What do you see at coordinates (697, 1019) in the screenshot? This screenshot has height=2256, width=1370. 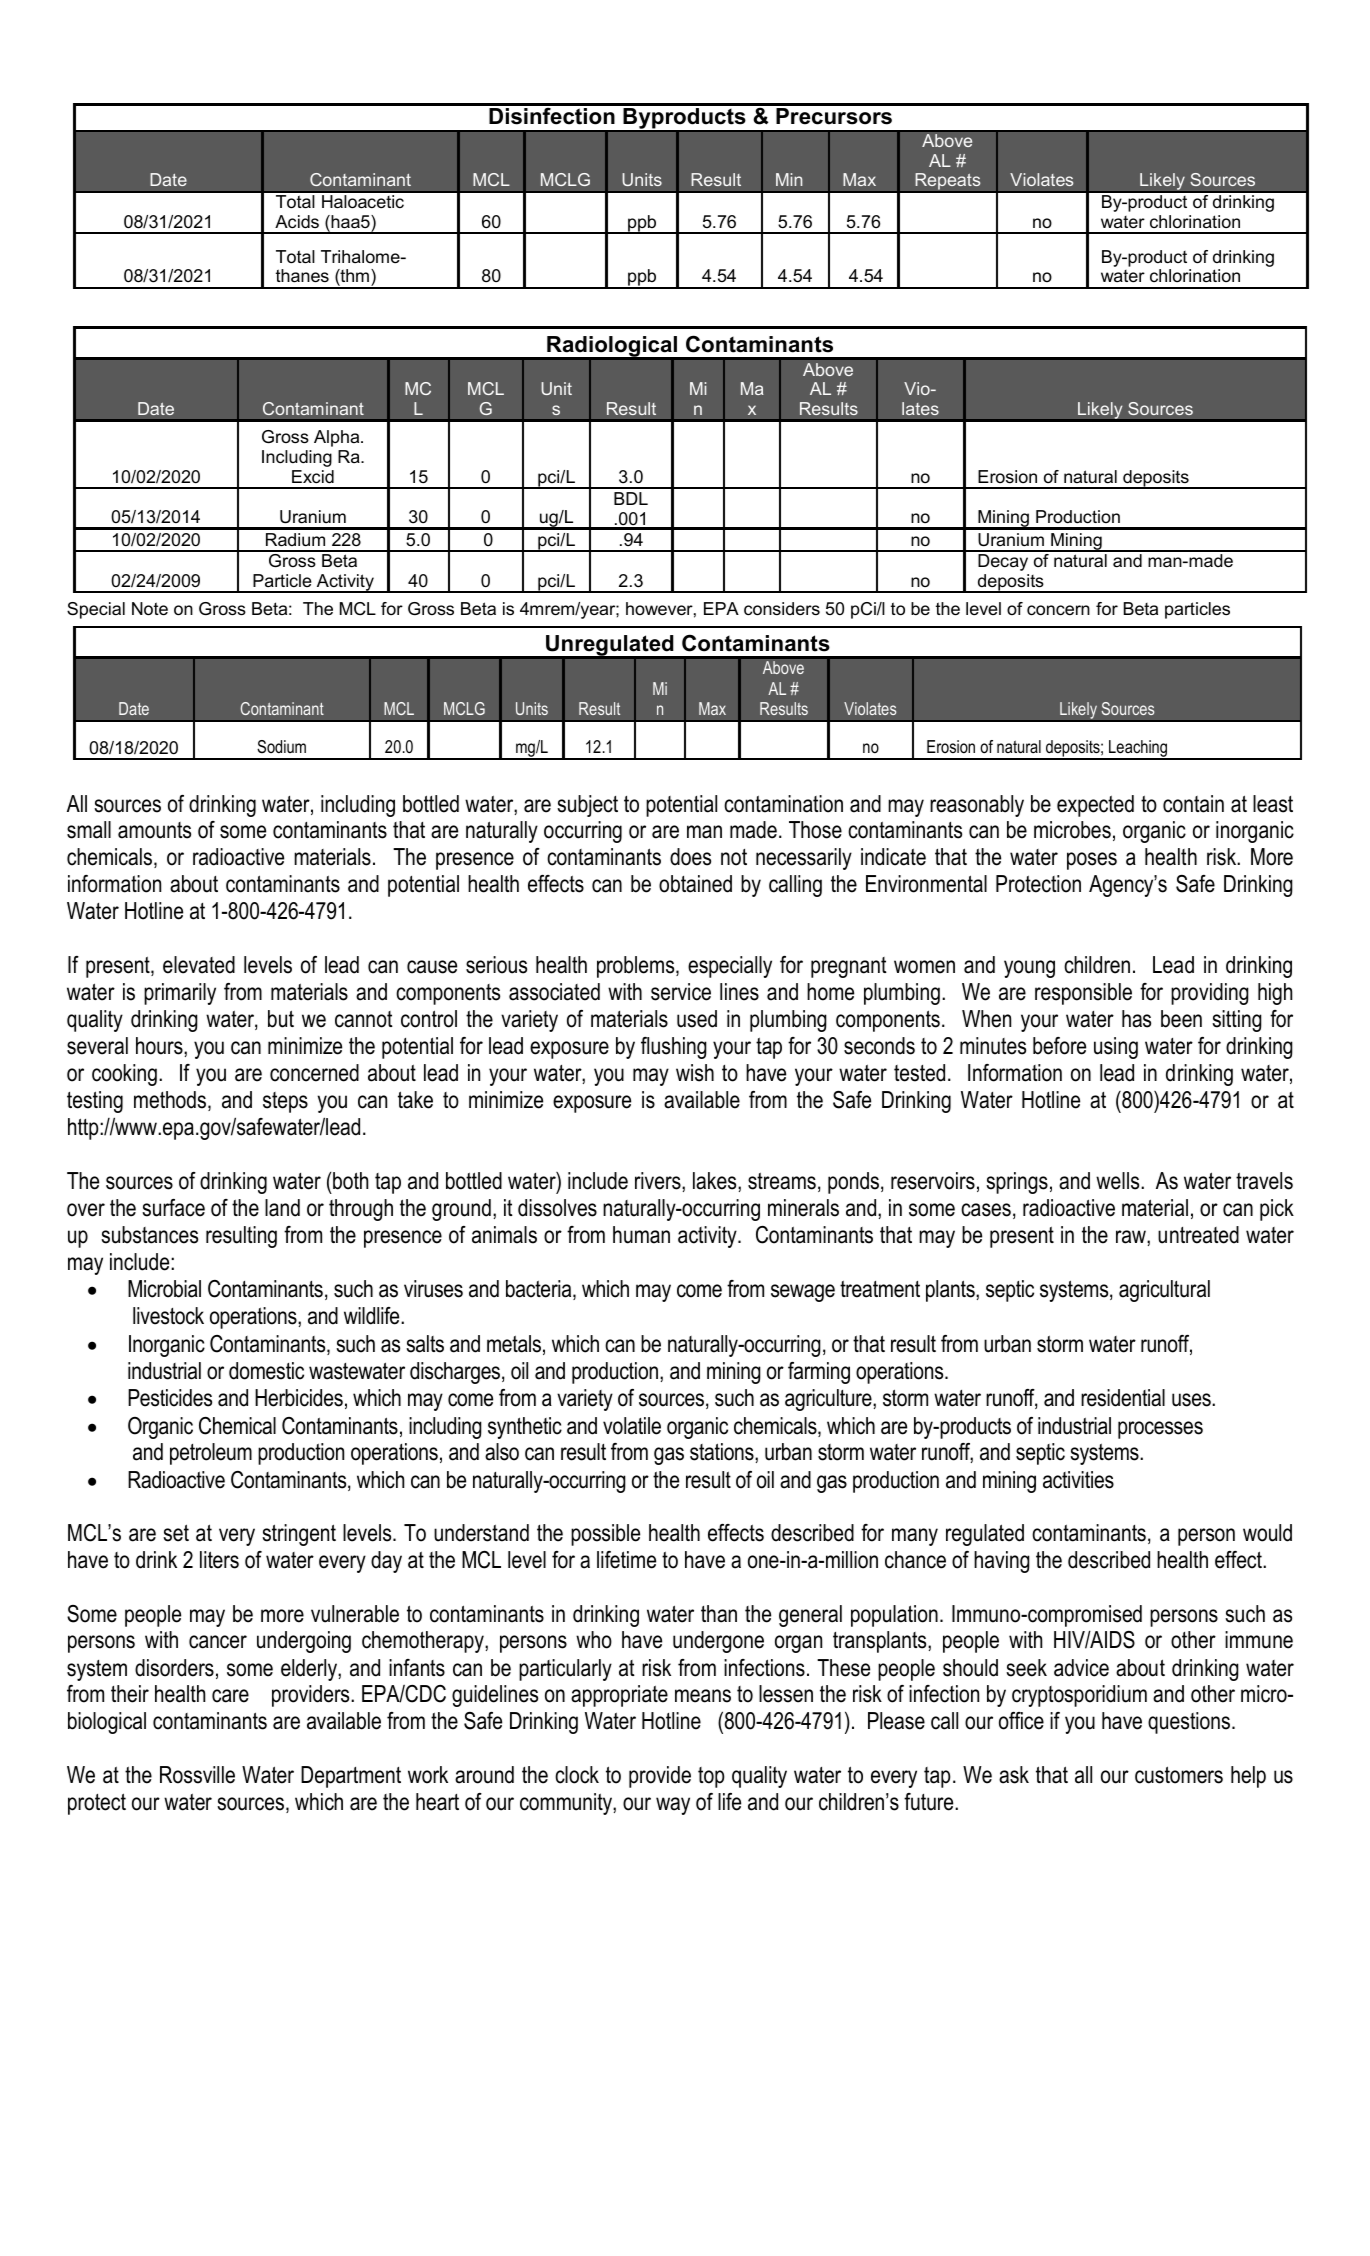 I see `used` at bounding box center [697, 1019].
